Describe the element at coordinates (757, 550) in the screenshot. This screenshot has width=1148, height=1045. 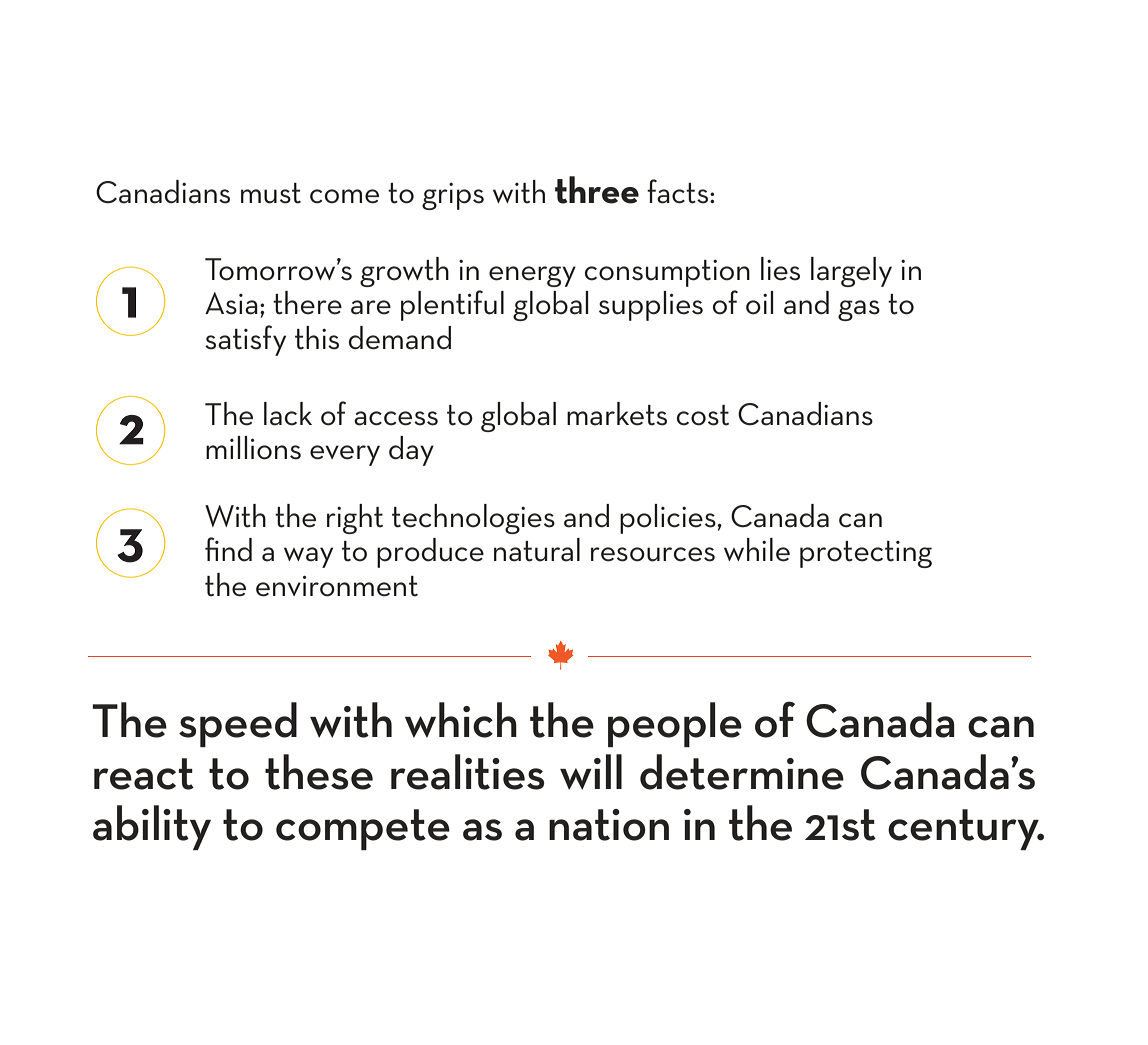
I see `while` at that location.
